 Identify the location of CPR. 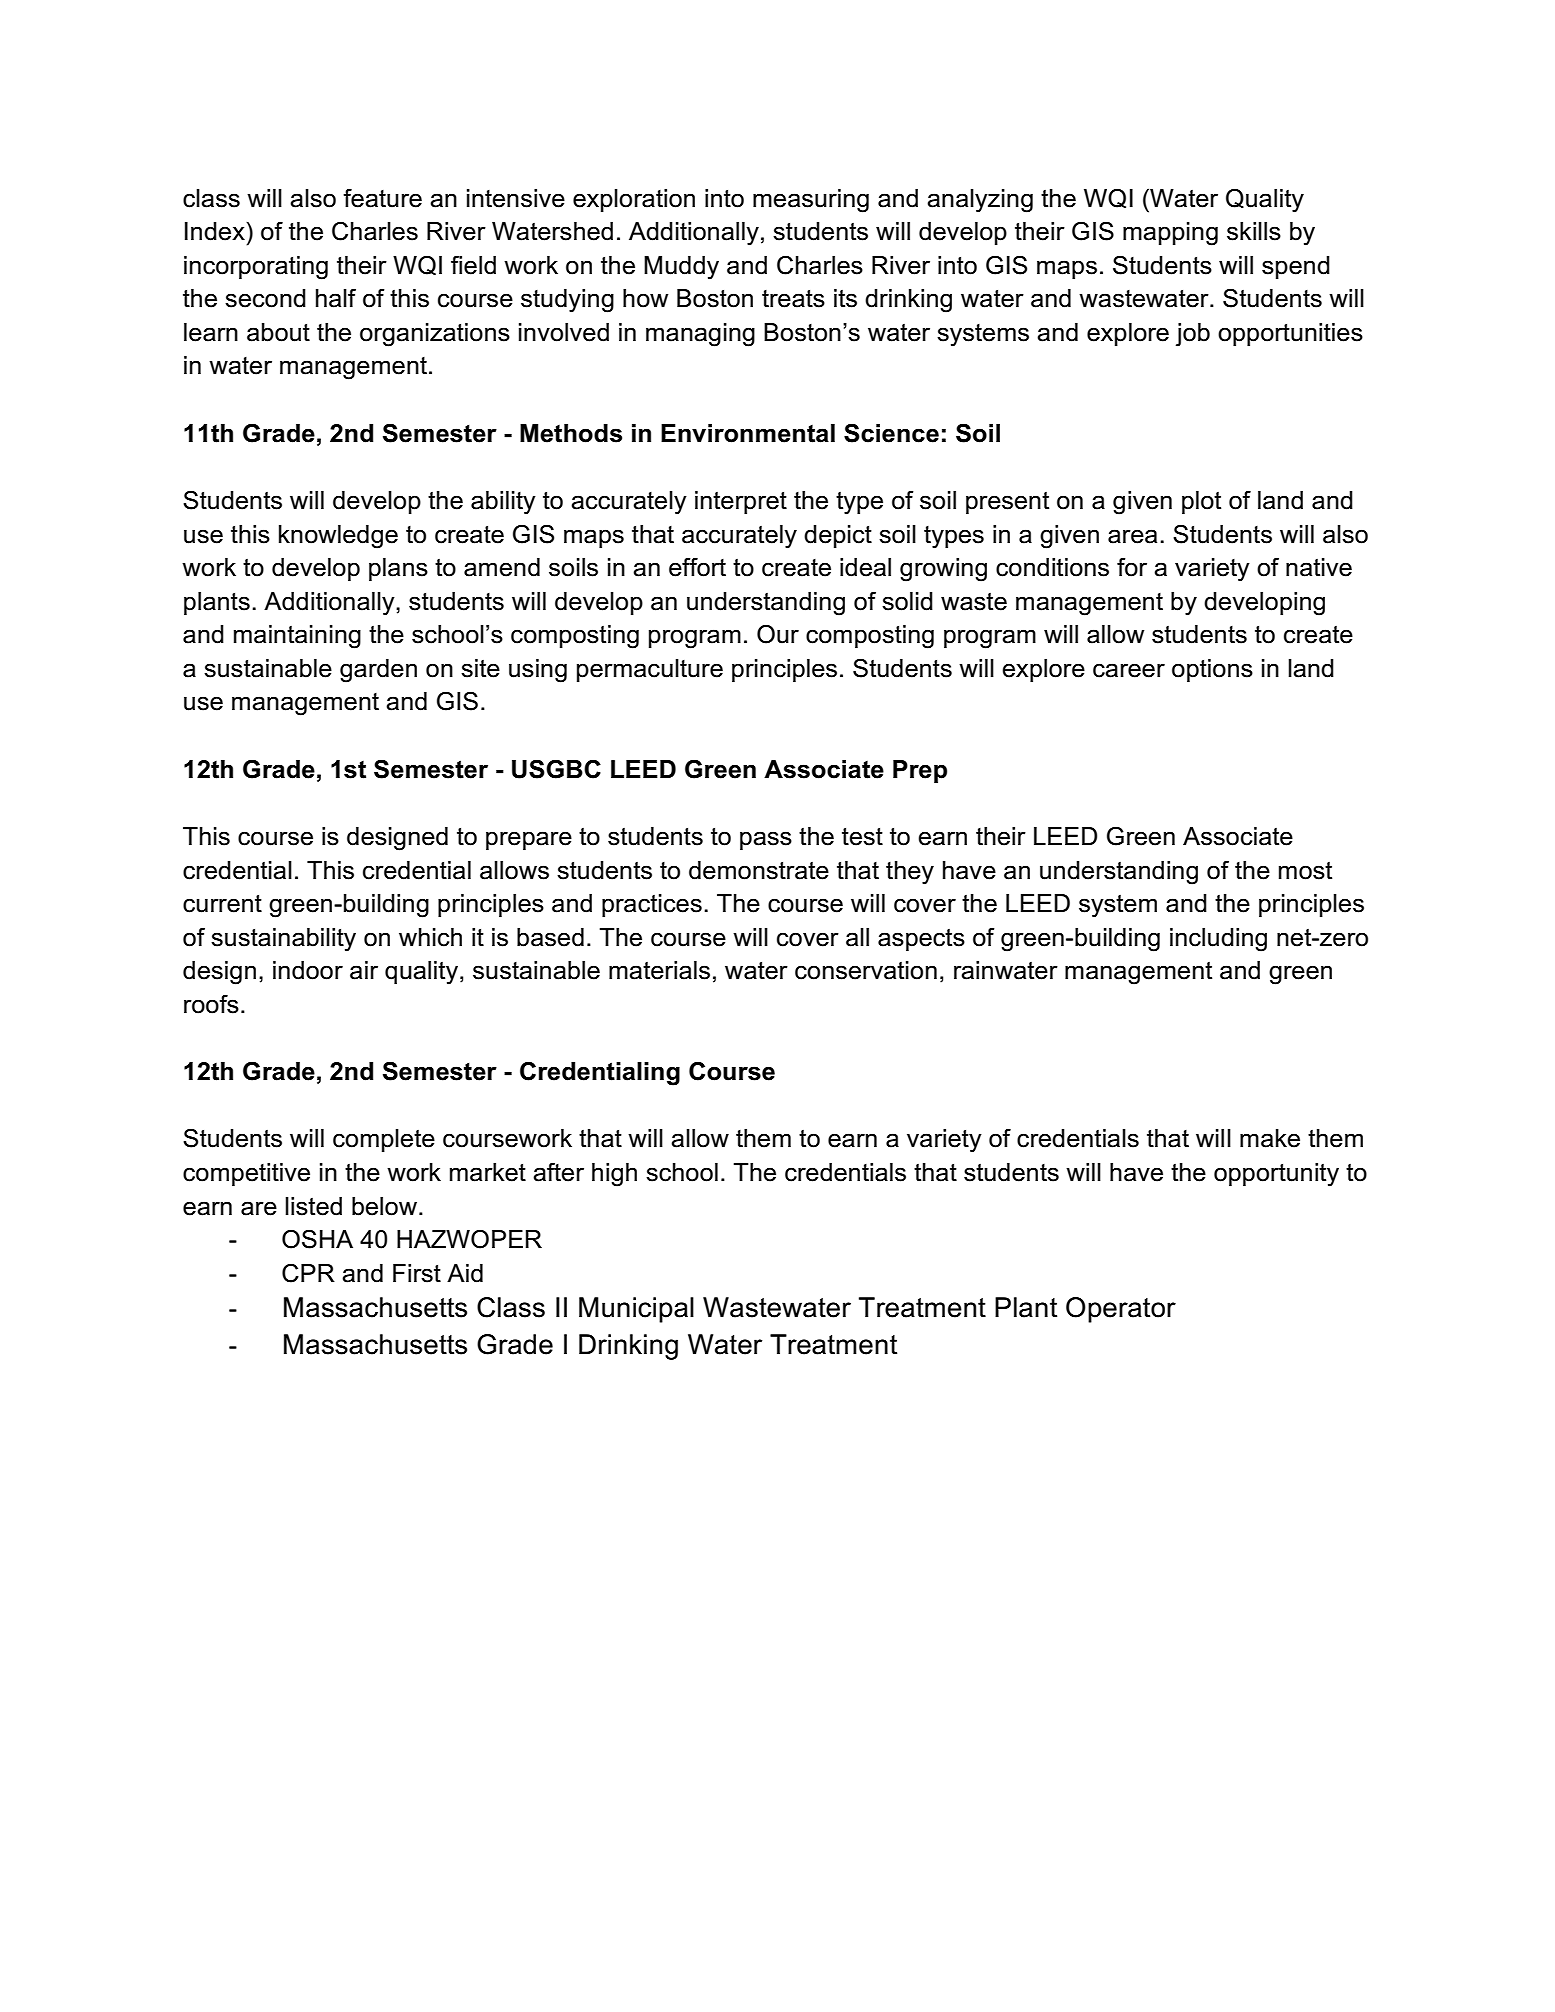
(308, 1273).
